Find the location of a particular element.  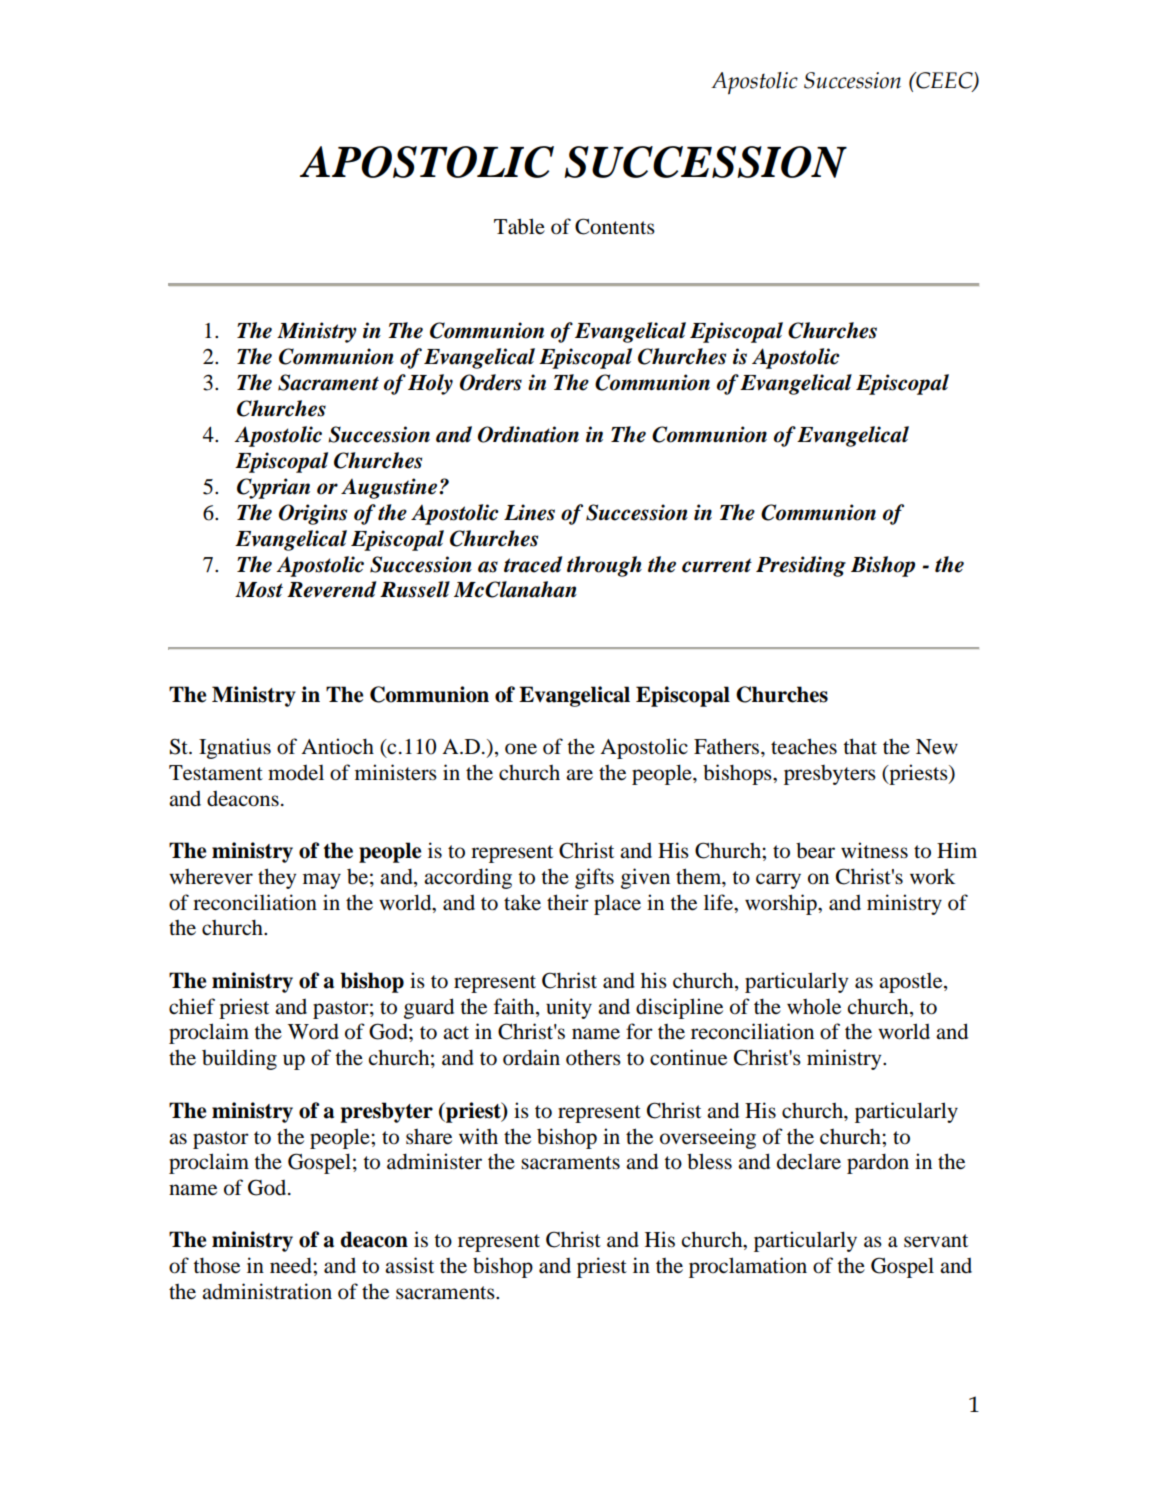

servant is located at coordinates (936, 1241).
